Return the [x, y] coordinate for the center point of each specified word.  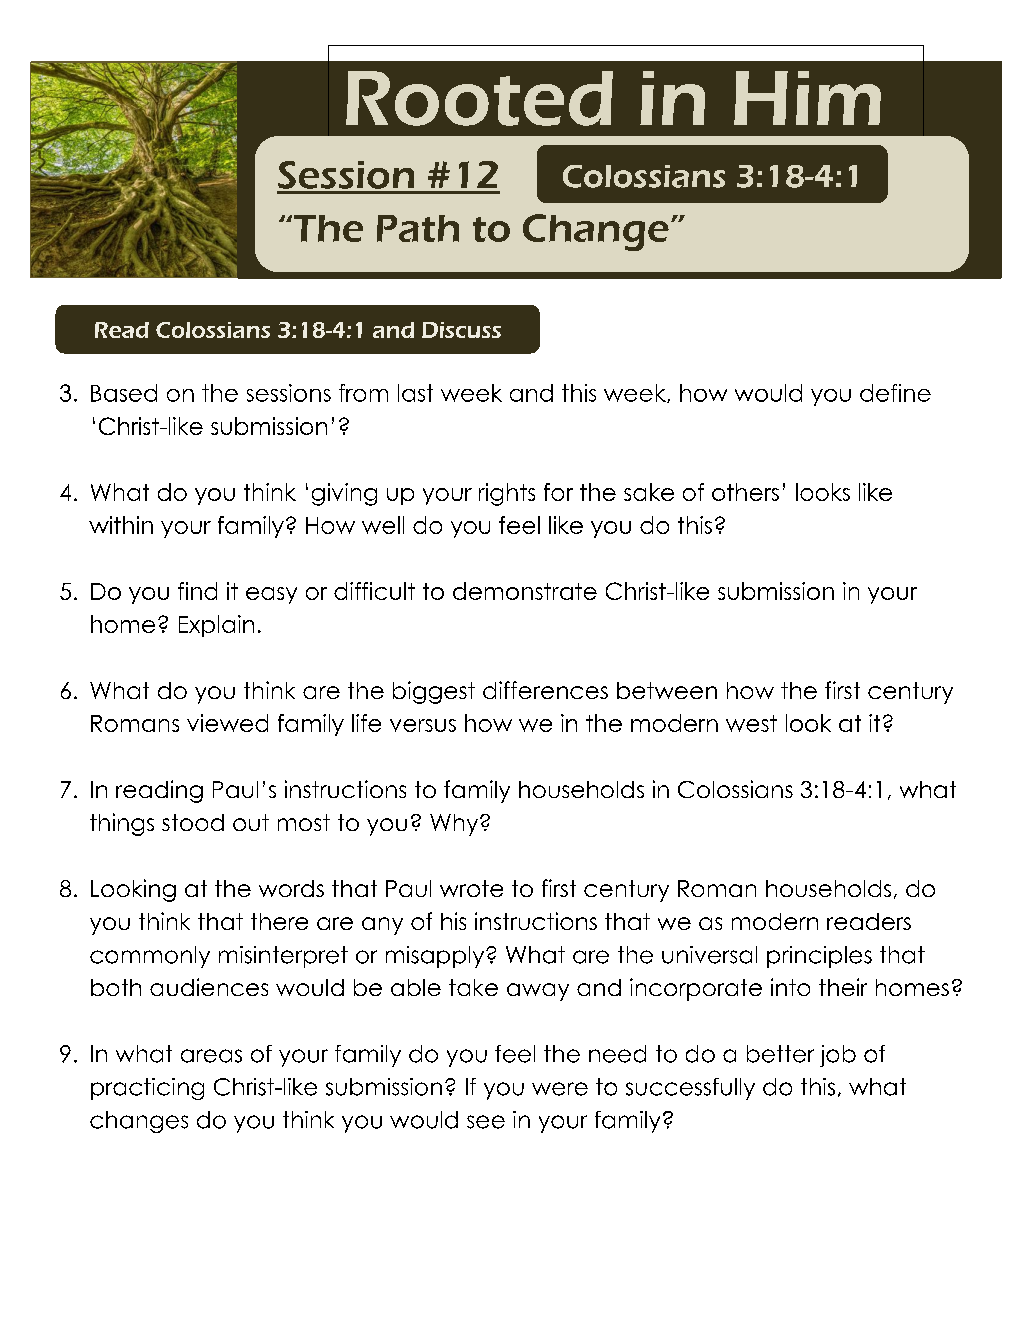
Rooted [479, 98]
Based [124, 393]
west [751, 723]
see [486, 1122]
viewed [227, 723]
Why [455, 825]
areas [211, 1056]
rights [507, 494]
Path [418, 228]
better [780, 1054]
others [745, 492]
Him [807, 98]
